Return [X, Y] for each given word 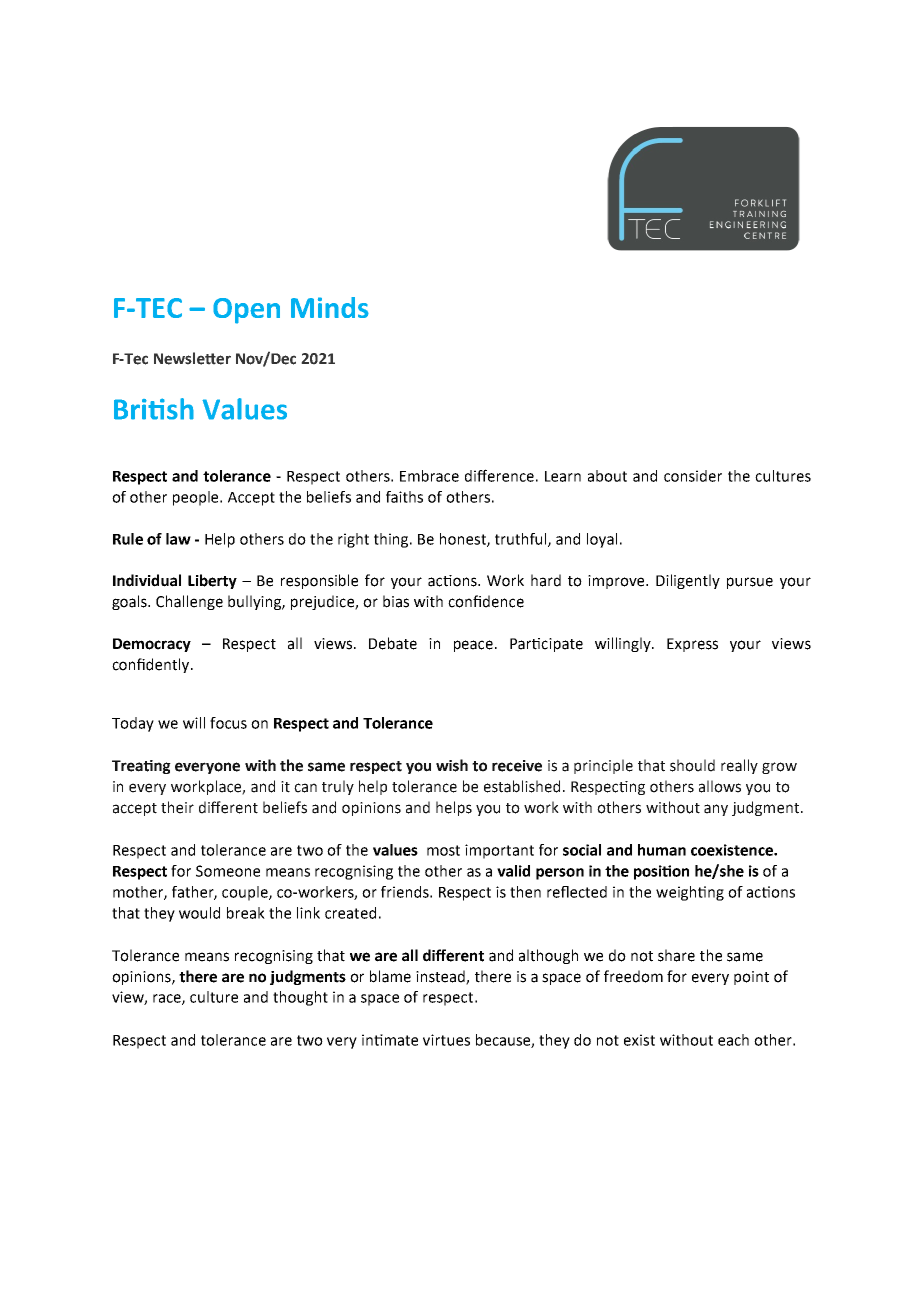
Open [246, 311]
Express [692, 645]
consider [693, 476]
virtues [446, 1040]
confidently [152, 665]
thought [300, 998]
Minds [330, 307]
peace [475, 646]
